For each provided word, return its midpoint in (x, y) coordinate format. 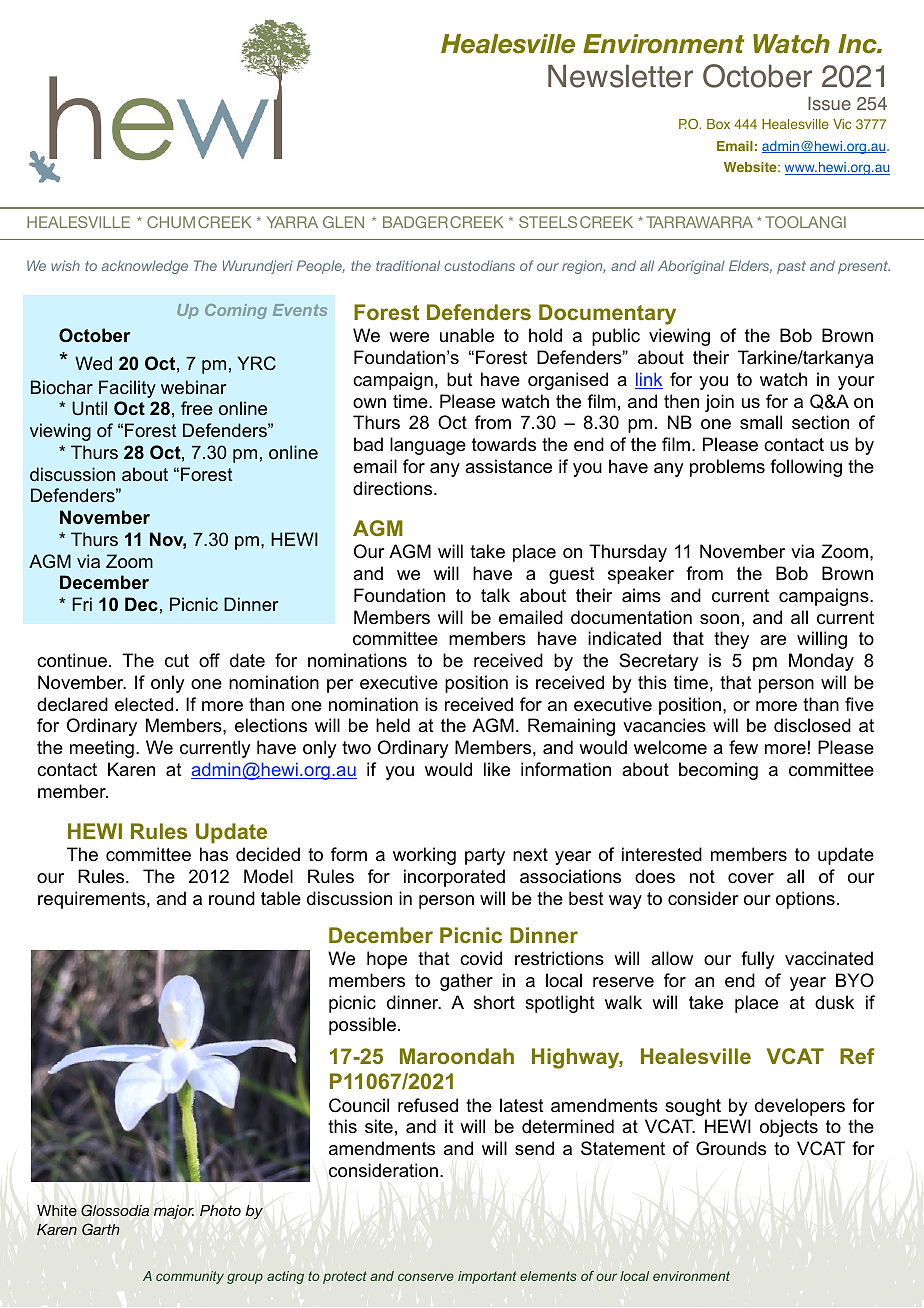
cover (751, 878)
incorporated (454, 878)
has (214, 854)
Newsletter (620, 76)
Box (718, 124)
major (174, 1212)
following (806, 468)
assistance (508, 466)
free (197, 408)
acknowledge (145, 267)
